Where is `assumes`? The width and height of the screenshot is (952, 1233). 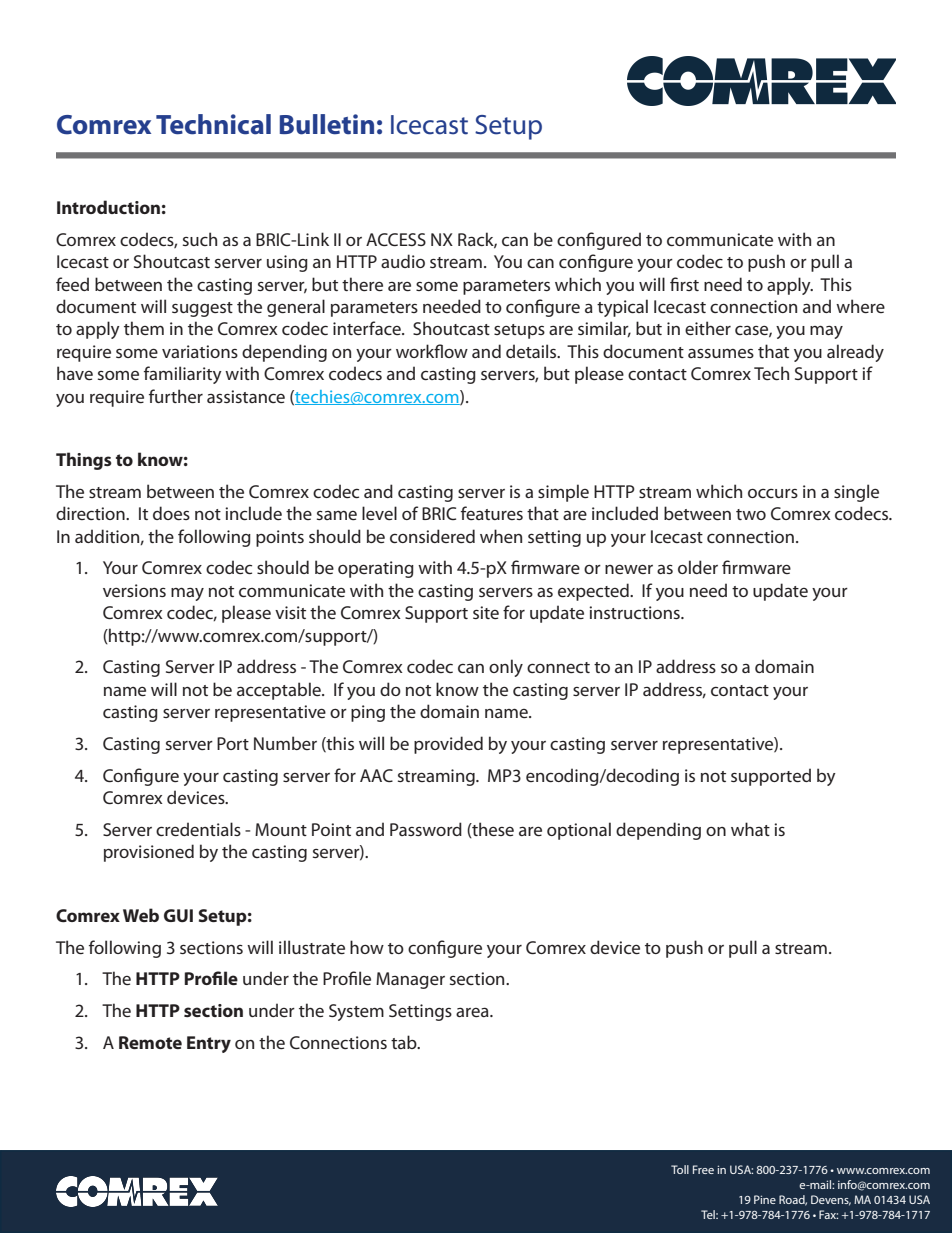
assumes is located at coordinates (721, 353).
